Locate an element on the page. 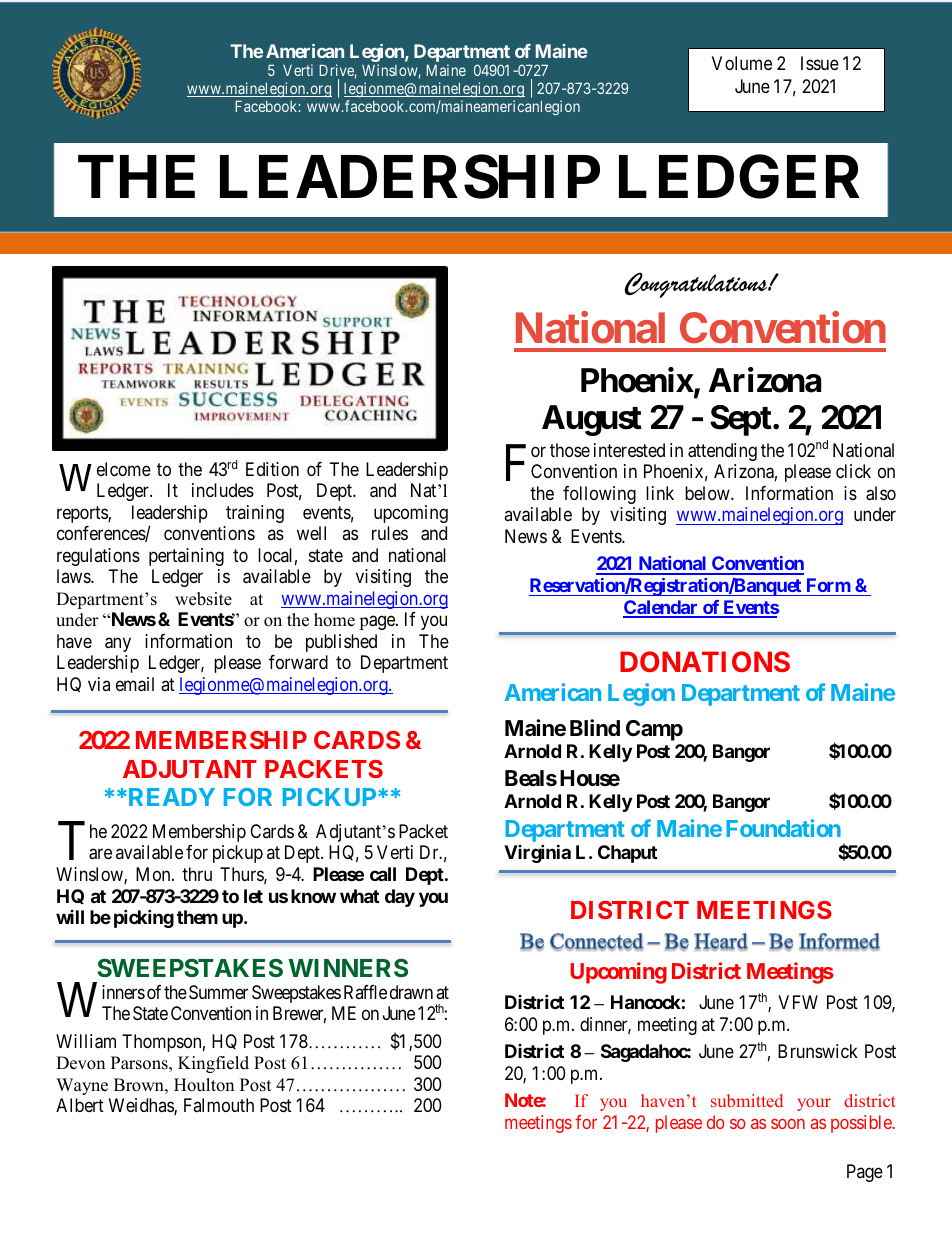 The height and width of the page is (1233, 952). Issue is located at coordinates (820, 63).
